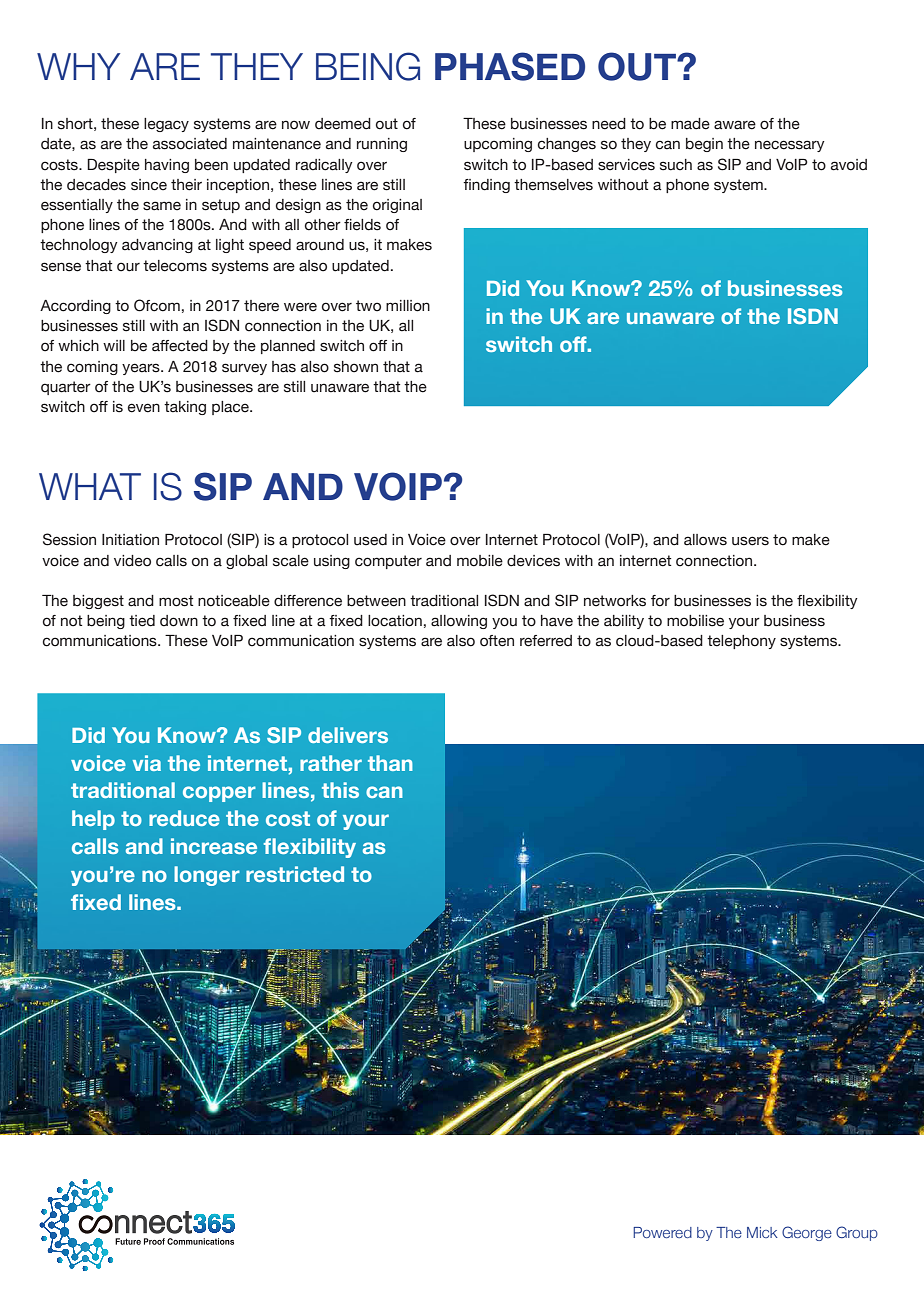 The image size is (924, 1308). What do you see at coordinates (356, 367) in the screenshot?
I see `shown` at bounding box center [356, 367].
